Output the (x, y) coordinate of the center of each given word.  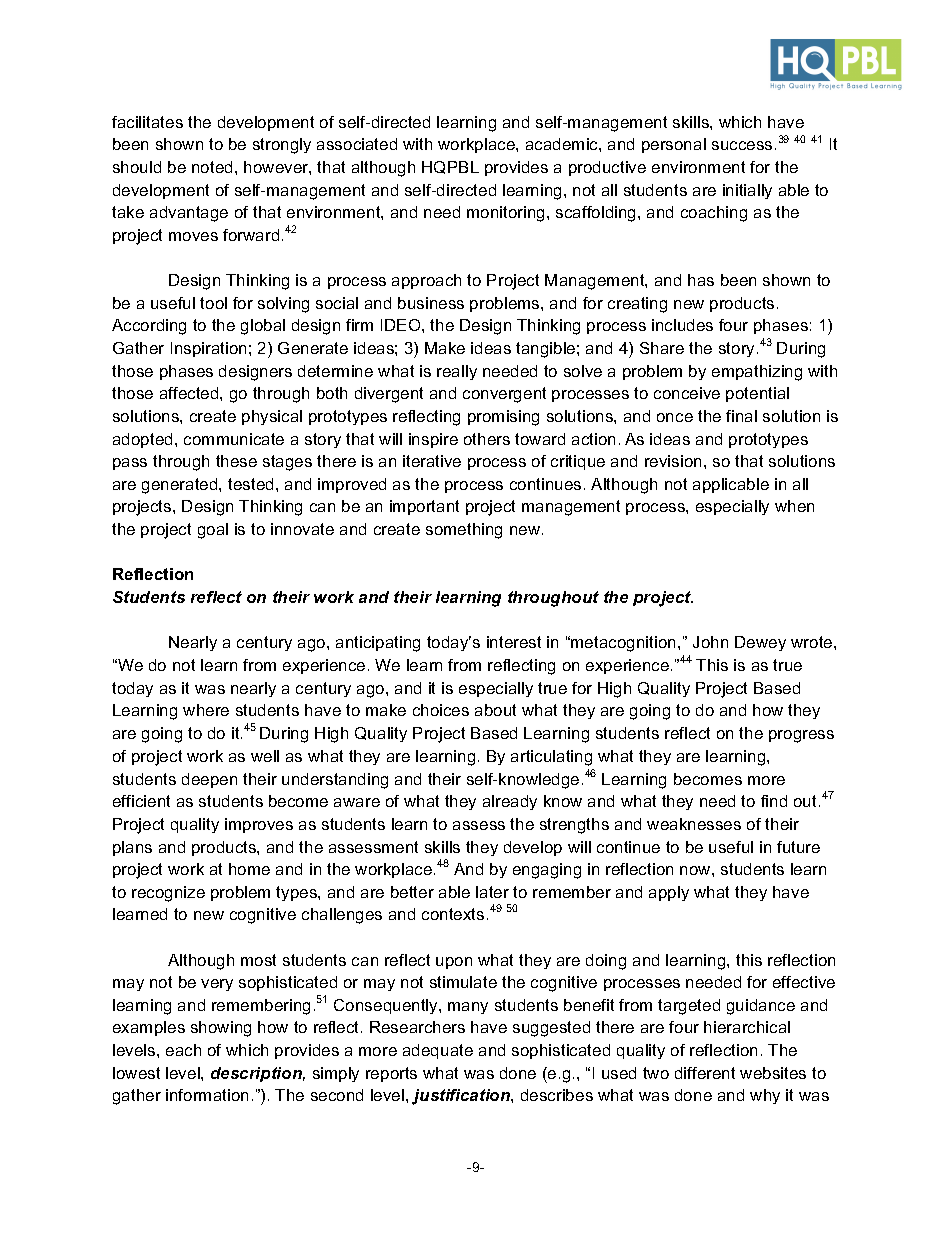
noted (212, 167)
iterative (432, 461)
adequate (438, 1051)
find (774, 801)
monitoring (505, 214)
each (183, 1050)
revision (673, 461)
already (510, 802)
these (236, 461)
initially (747, 191)
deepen (209, 780)
